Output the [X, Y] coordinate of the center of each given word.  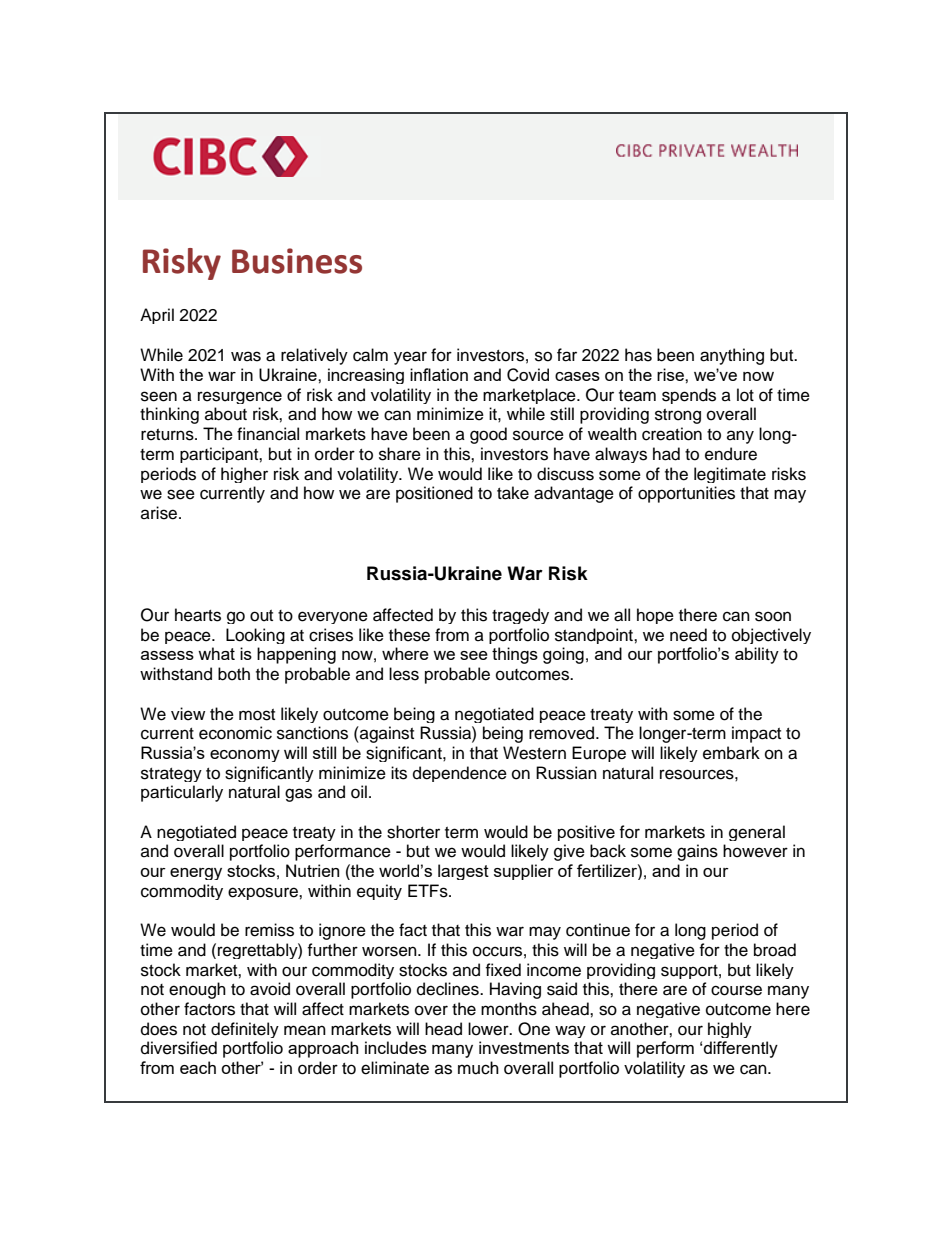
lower [489, 1029]
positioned [434, 494]
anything [732, 356]
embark [731, 753]
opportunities [686, 494]
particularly [182, 793]
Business [297, 261]
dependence [460, 774]
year [410, 358]
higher [244, 475]
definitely [245, 1030]
